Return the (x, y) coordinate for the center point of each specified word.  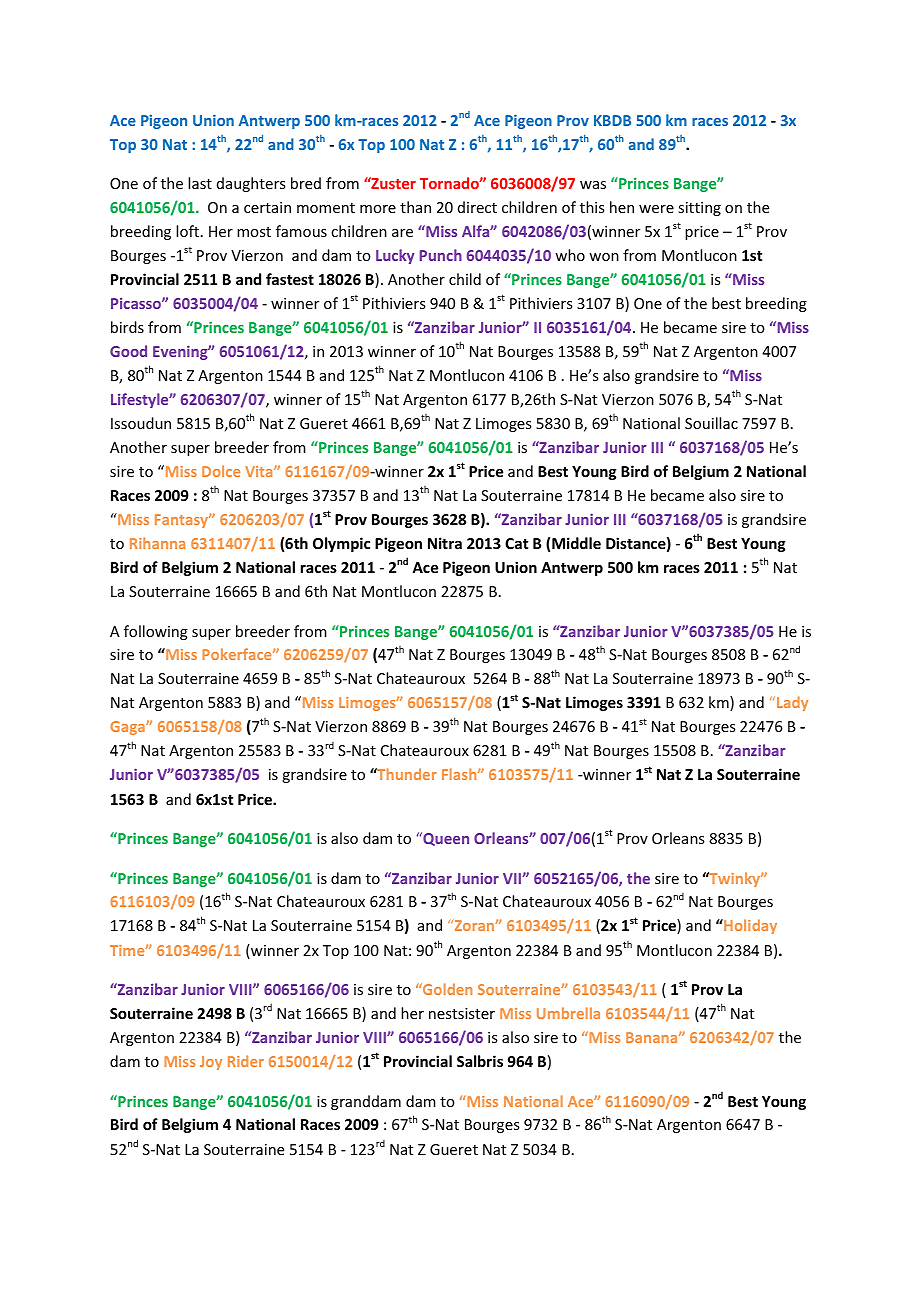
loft (187, 231)
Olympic (341, 544)
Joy (211, 1063)
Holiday (749, 926)
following (156, 632)
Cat (516, 543)
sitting (699, 209)
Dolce (221, 471)
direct (477, 207)
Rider (246, 1061)
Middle (576, 543)
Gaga (128, 728)
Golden (446, 989)
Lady (792, 703)
